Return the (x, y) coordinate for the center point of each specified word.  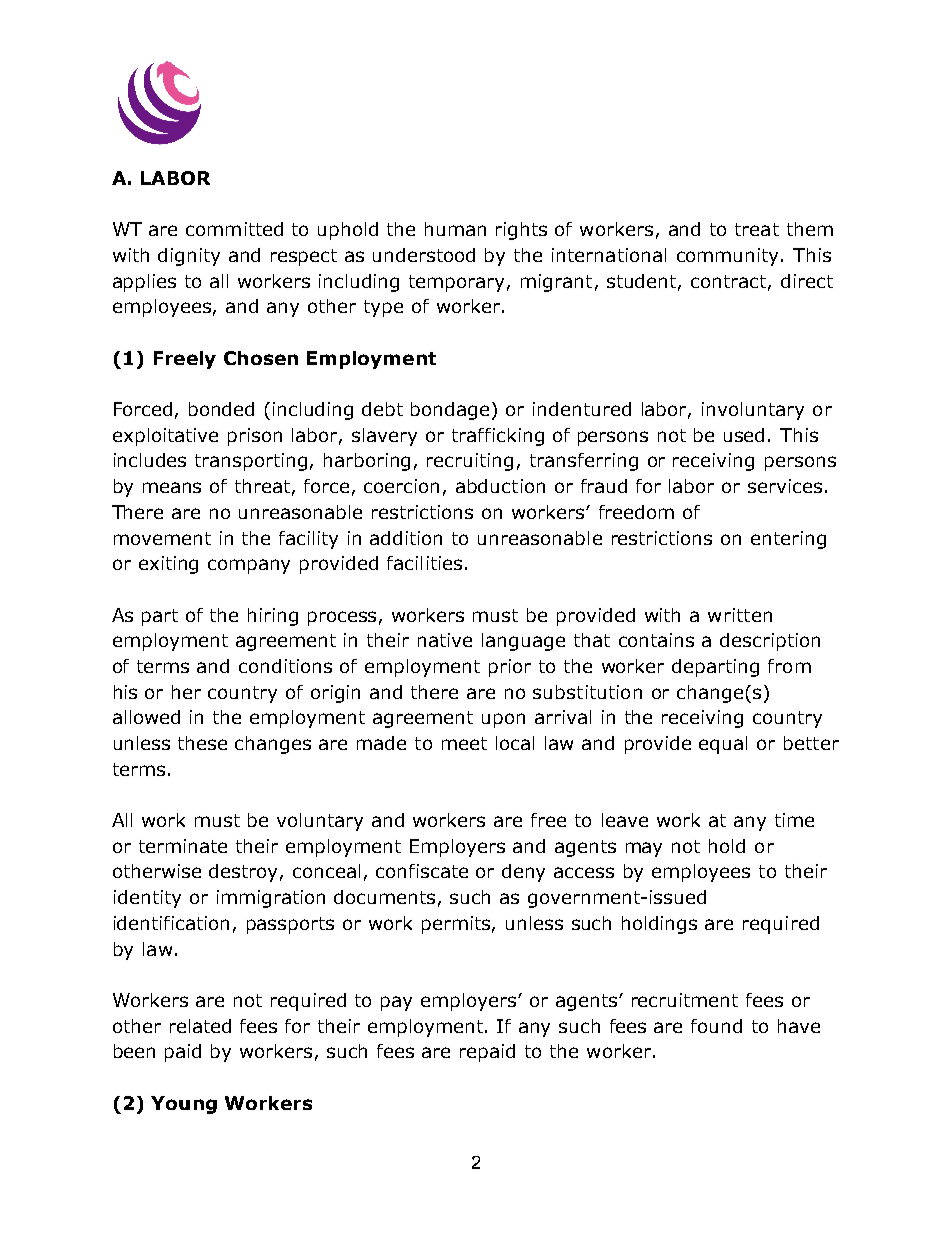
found (716, 1026)
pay (396, 1003)
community (729, 257)
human (455, 229)
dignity (189, 257)
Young (184, 1105)
